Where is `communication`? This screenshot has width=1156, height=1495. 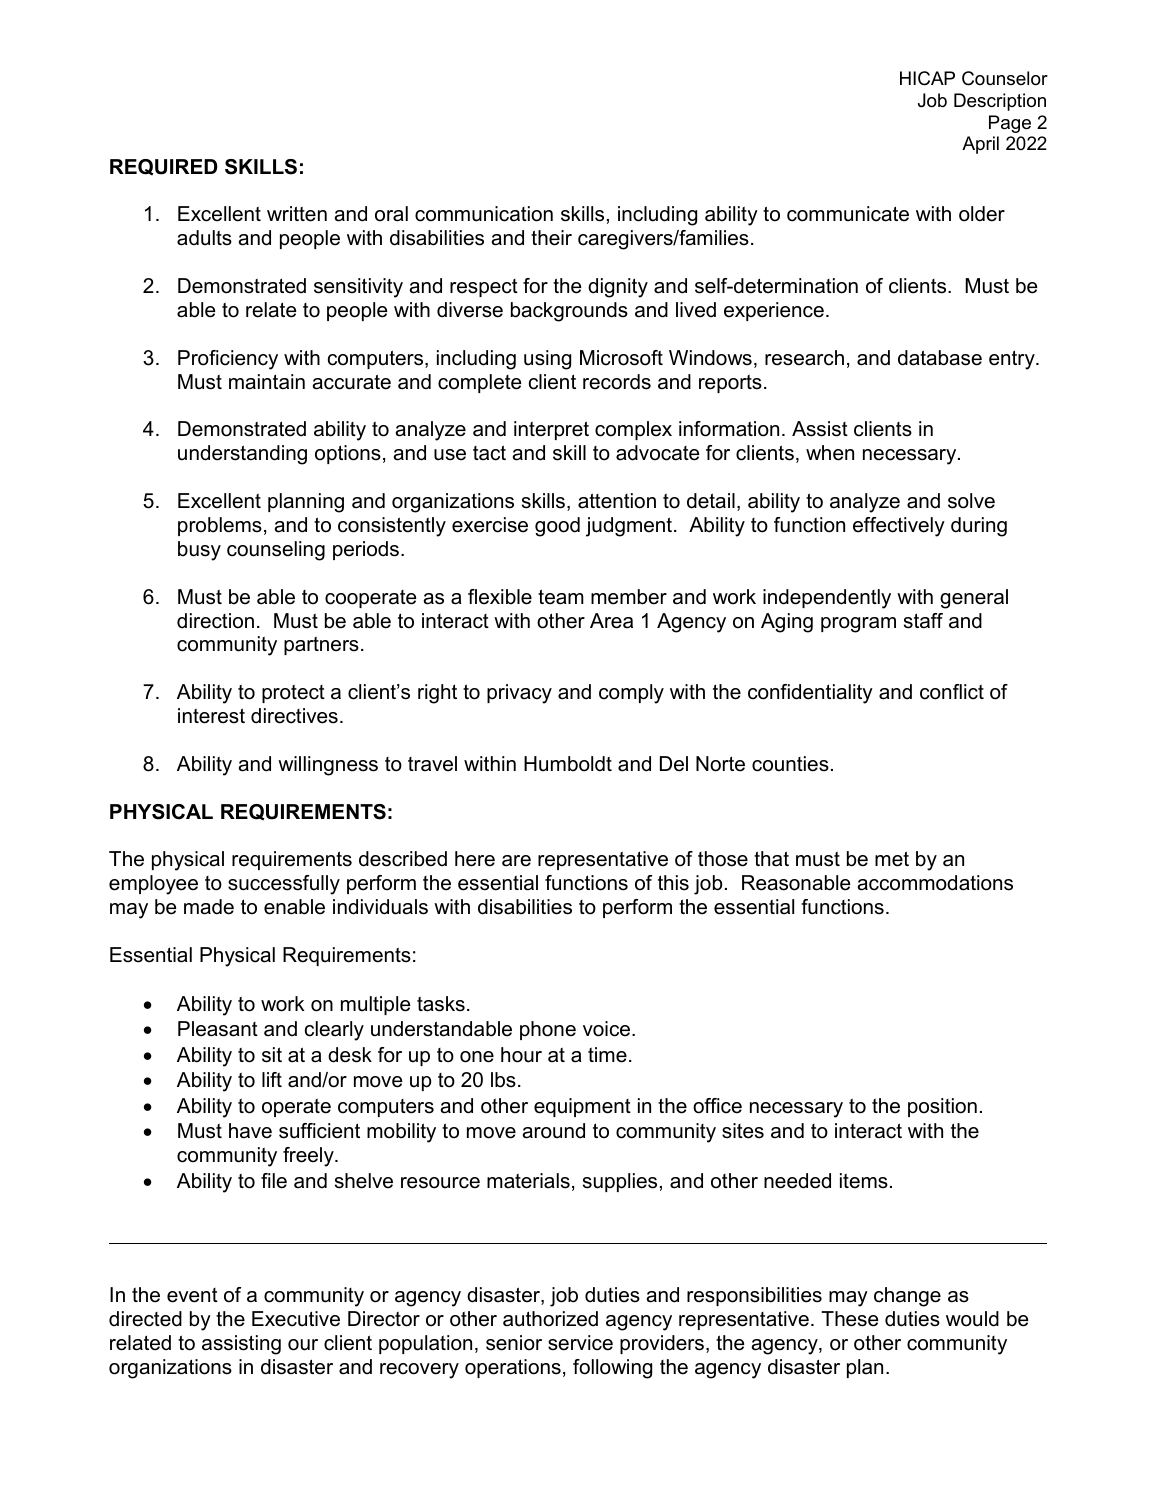 communication is located at coordinates (484, 214).
